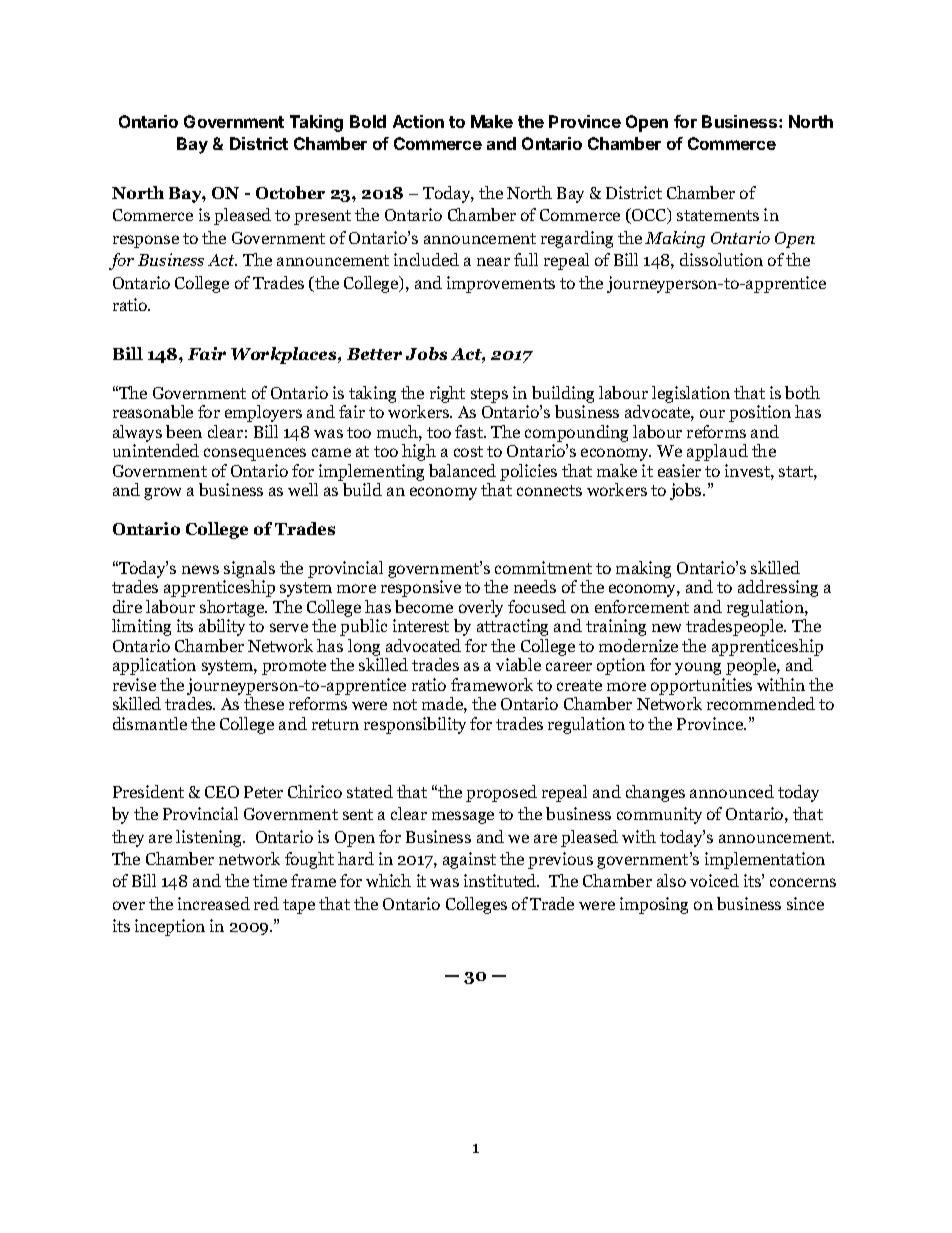  I want to click on October, so click(290, 192).
